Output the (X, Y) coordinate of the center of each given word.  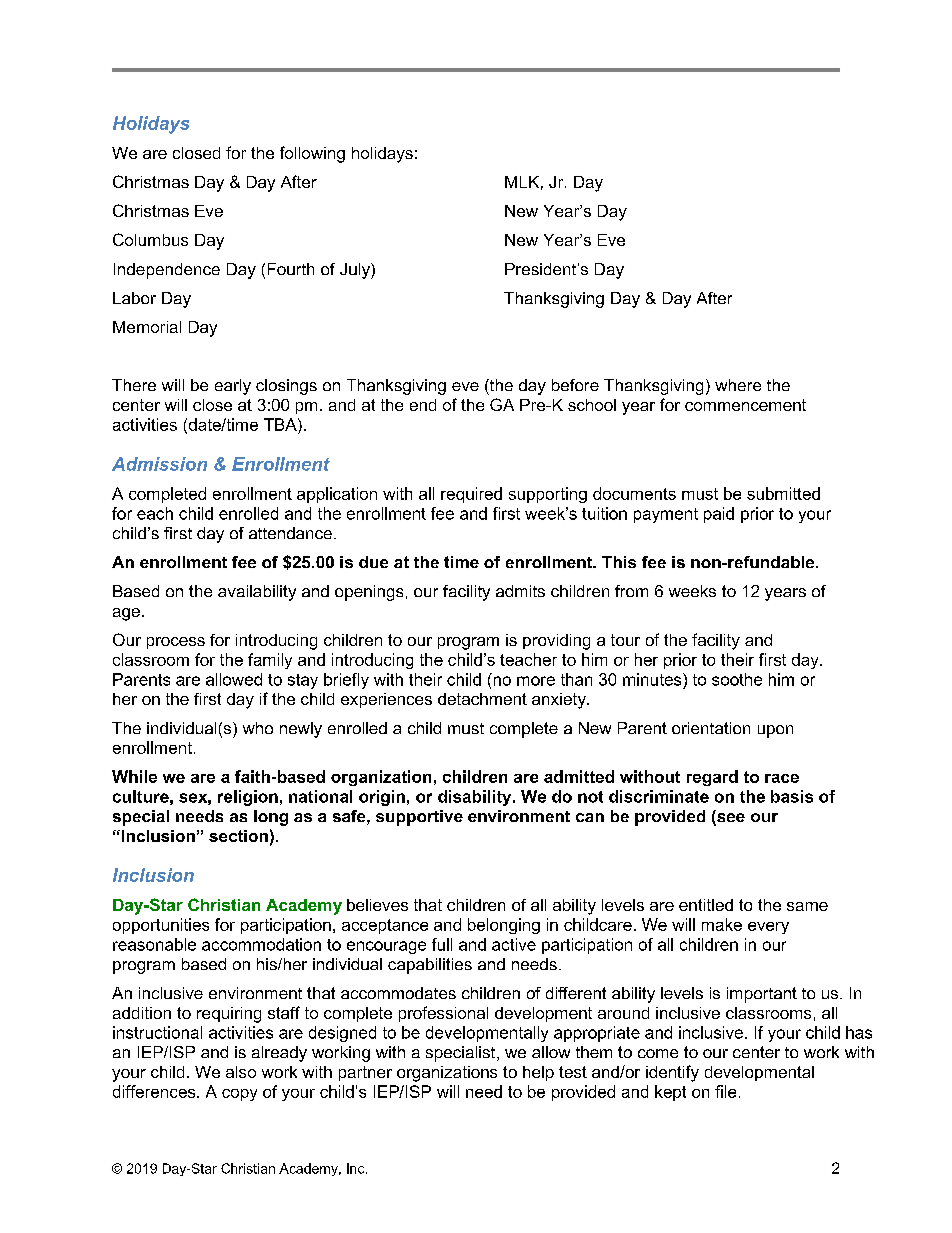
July (356, 271)
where (738, 385)
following (312, 154)
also (241, 1072)
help (538, 1073)
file (725, 1091)
